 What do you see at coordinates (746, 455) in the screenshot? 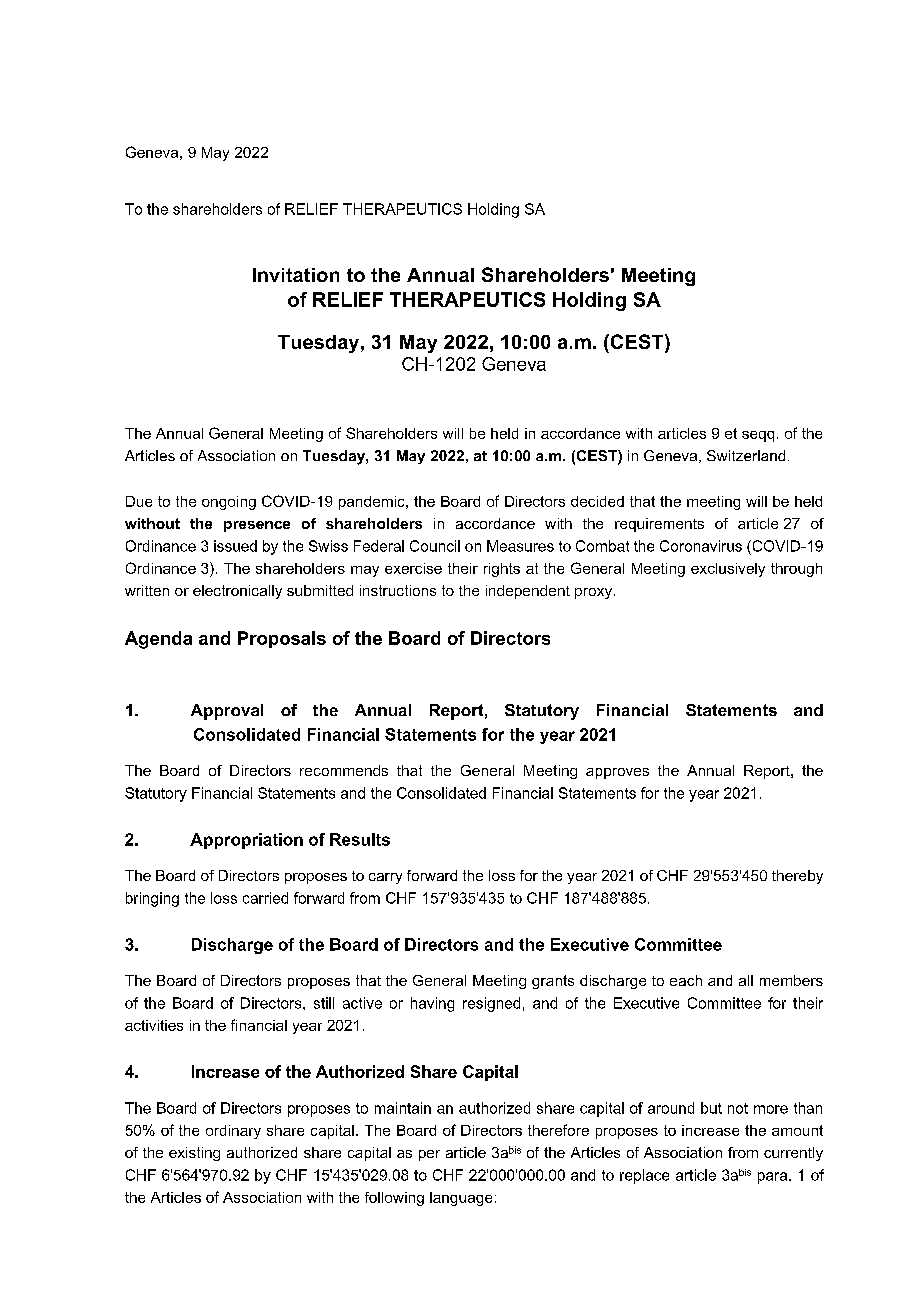
I see `Switzerland` at bounding box center [746, 455].
